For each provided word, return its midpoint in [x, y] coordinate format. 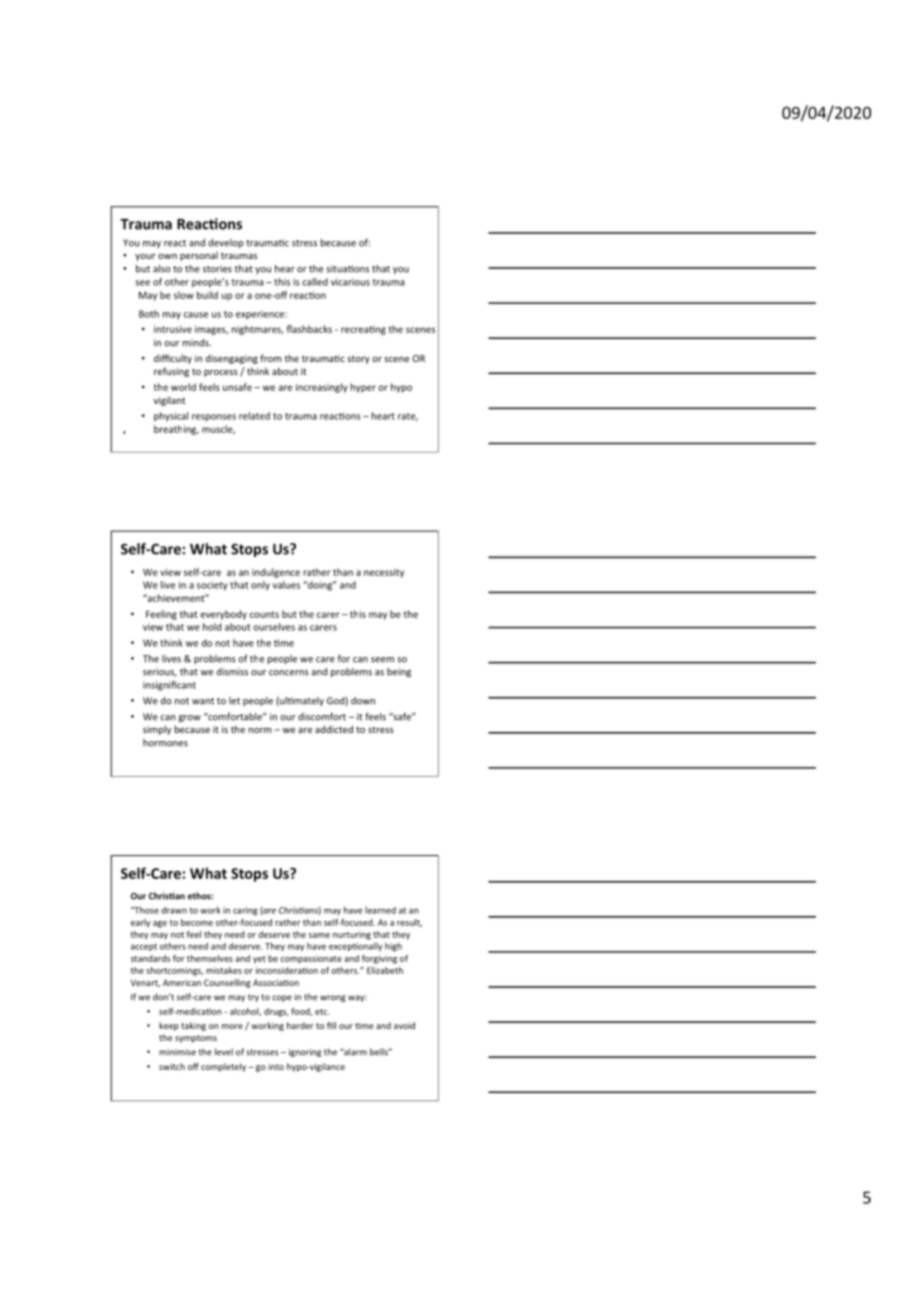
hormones [165, 743]
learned [380, 910]
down [363, 701]
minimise [177, 1052]
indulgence [276, 573]
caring [245, 911]
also [162, 269]
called [315, 282]
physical [171, 417]
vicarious [350, 282]
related [254, 416]
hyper [363, 388]
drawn [174, 910]
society [212, 586]
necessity [384, 573]
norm [260, 730]
